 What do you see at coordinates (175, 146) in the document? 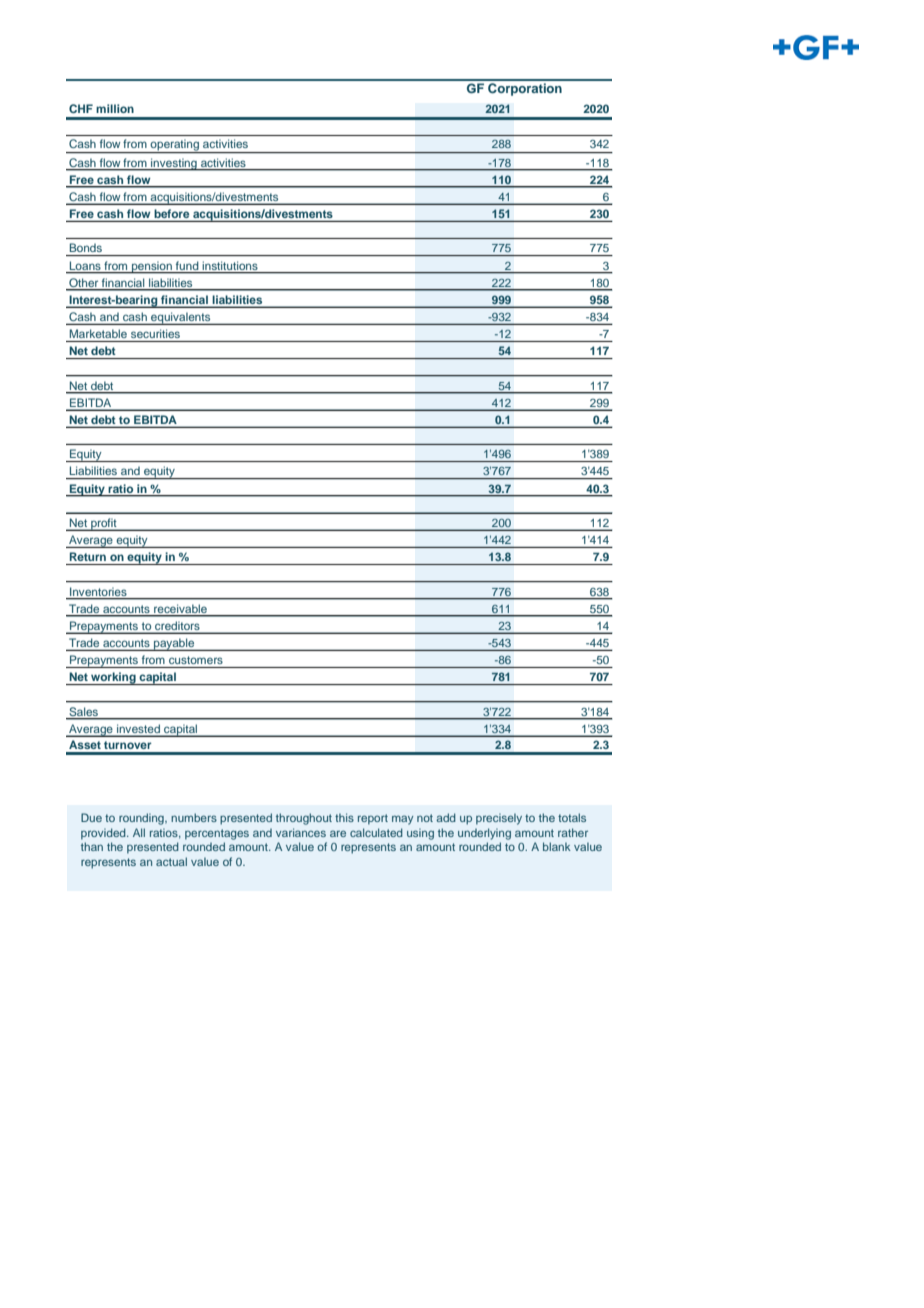
I see `operating` at bounding box center [175, 146].
